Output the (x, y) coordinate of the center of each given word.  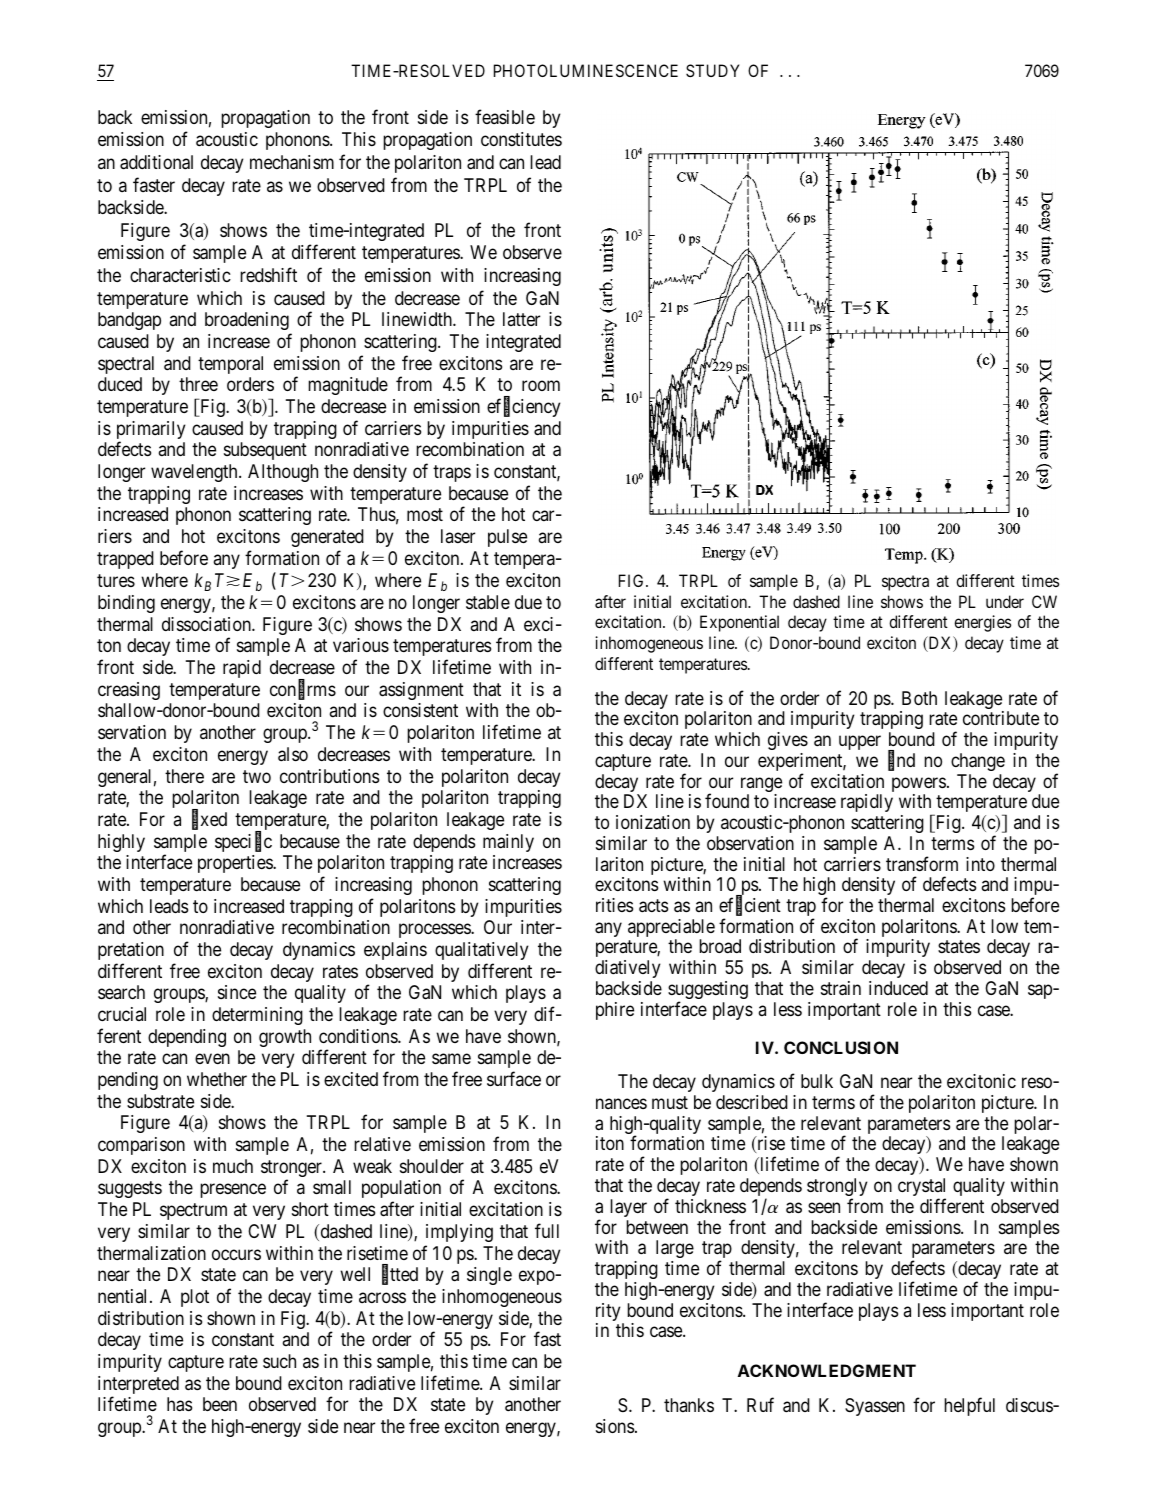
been (220, 1404)
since (237, 992)
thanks (689, 1405)
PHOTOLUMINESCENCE (586, 70)
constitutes (521, 139)
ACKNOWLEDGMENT (827, 1370)
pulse (507, 538)
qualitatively (482, 951)
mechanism (292, 162)
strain (841, 988)
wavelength (195, 473)
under (1005, 601)
